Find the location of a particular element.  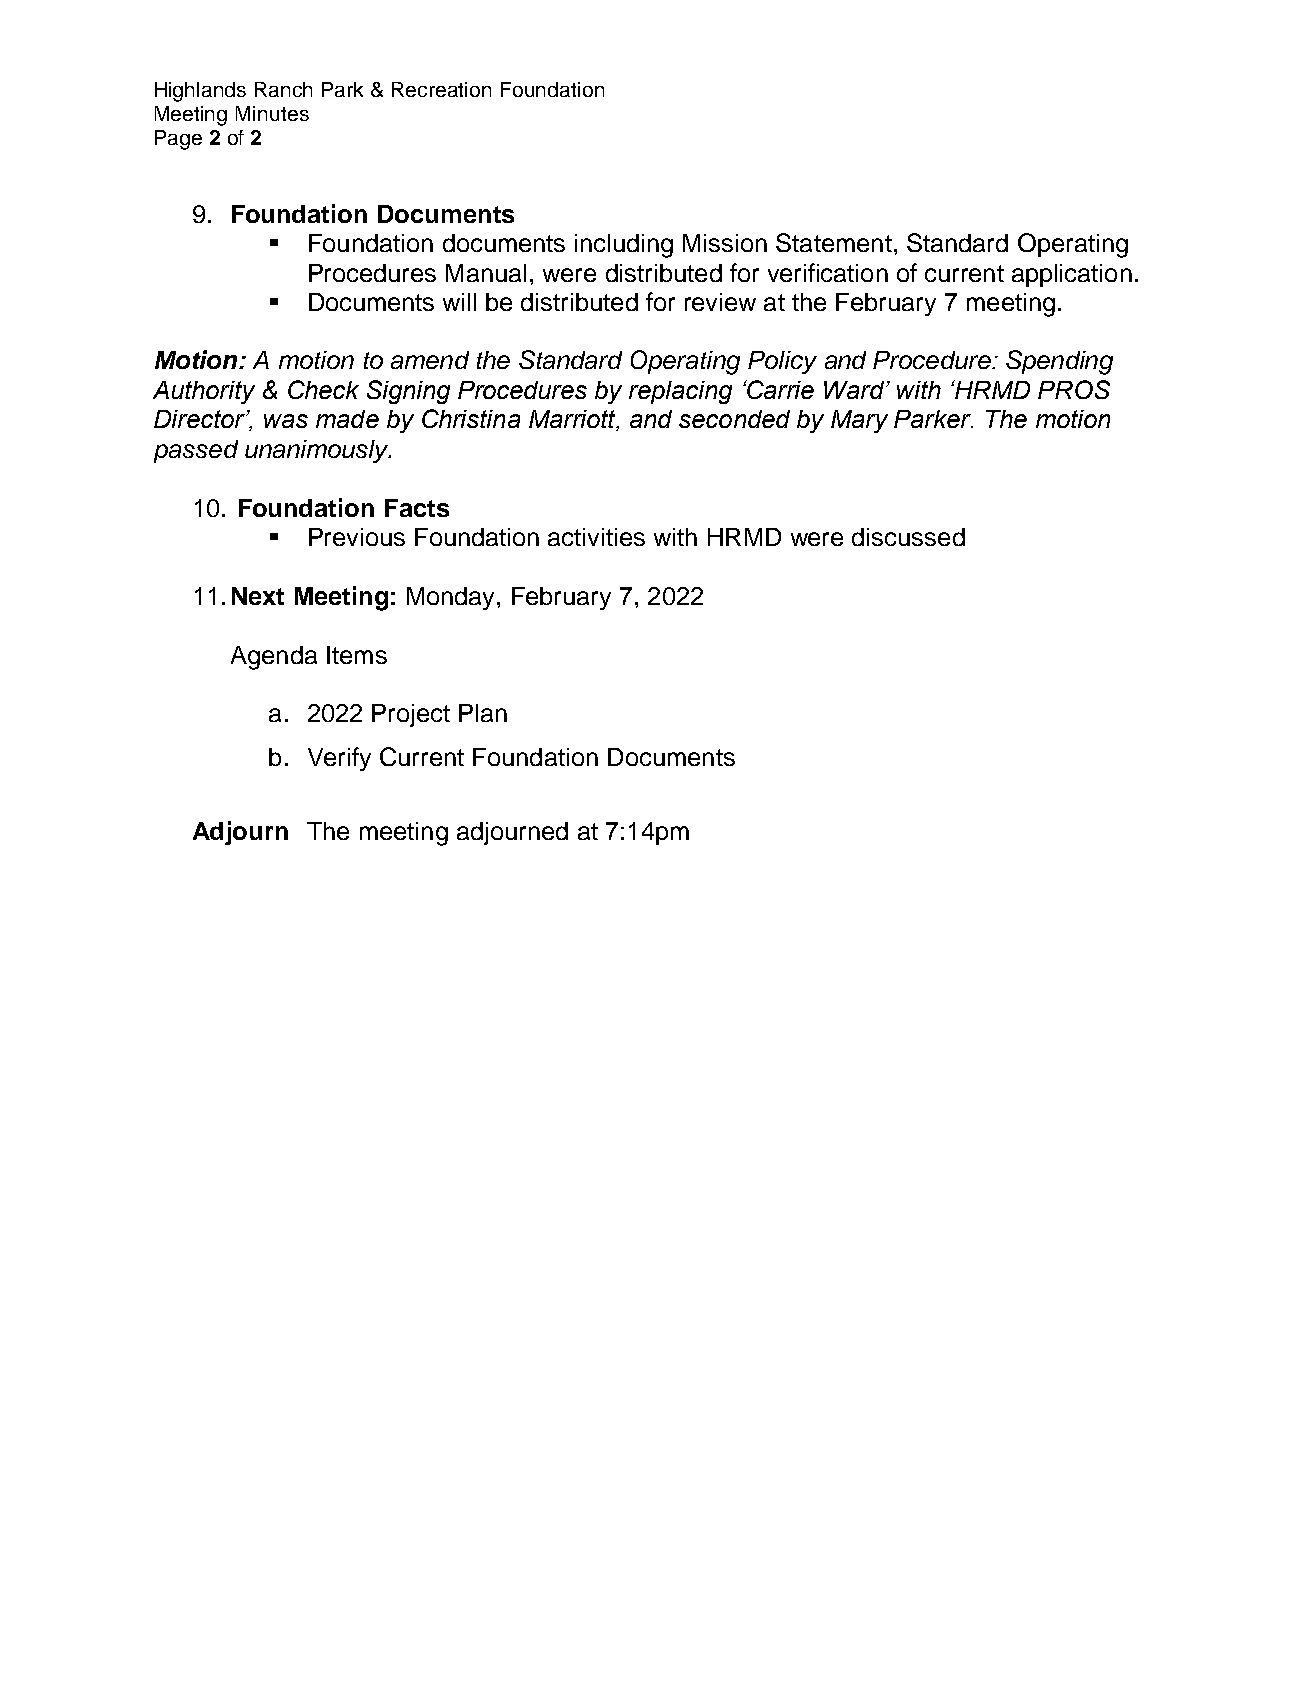

Spending is located at coordinates (1059, 362).
